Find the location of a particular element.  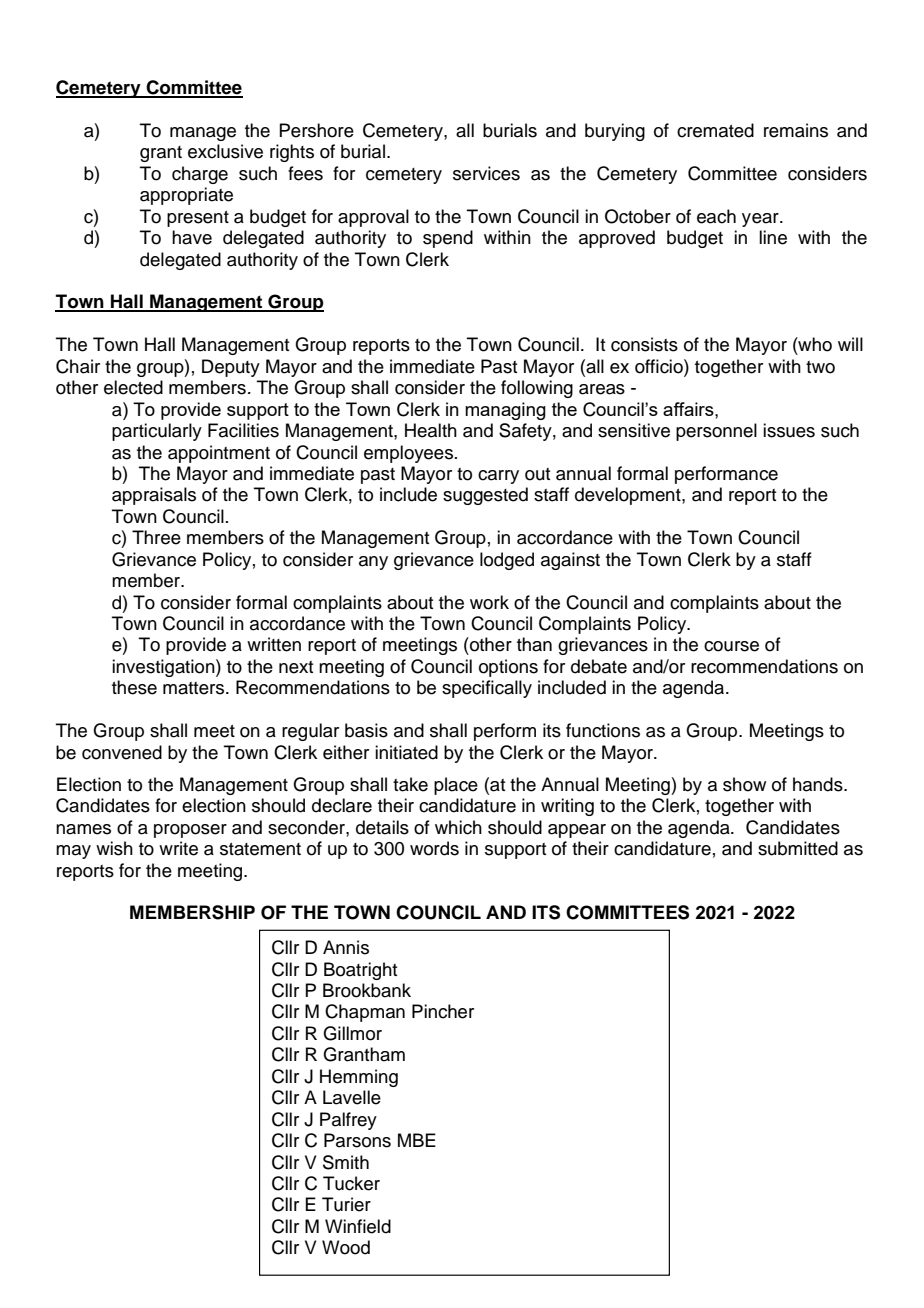

Tucker is located at coordinates (351, 1183).
